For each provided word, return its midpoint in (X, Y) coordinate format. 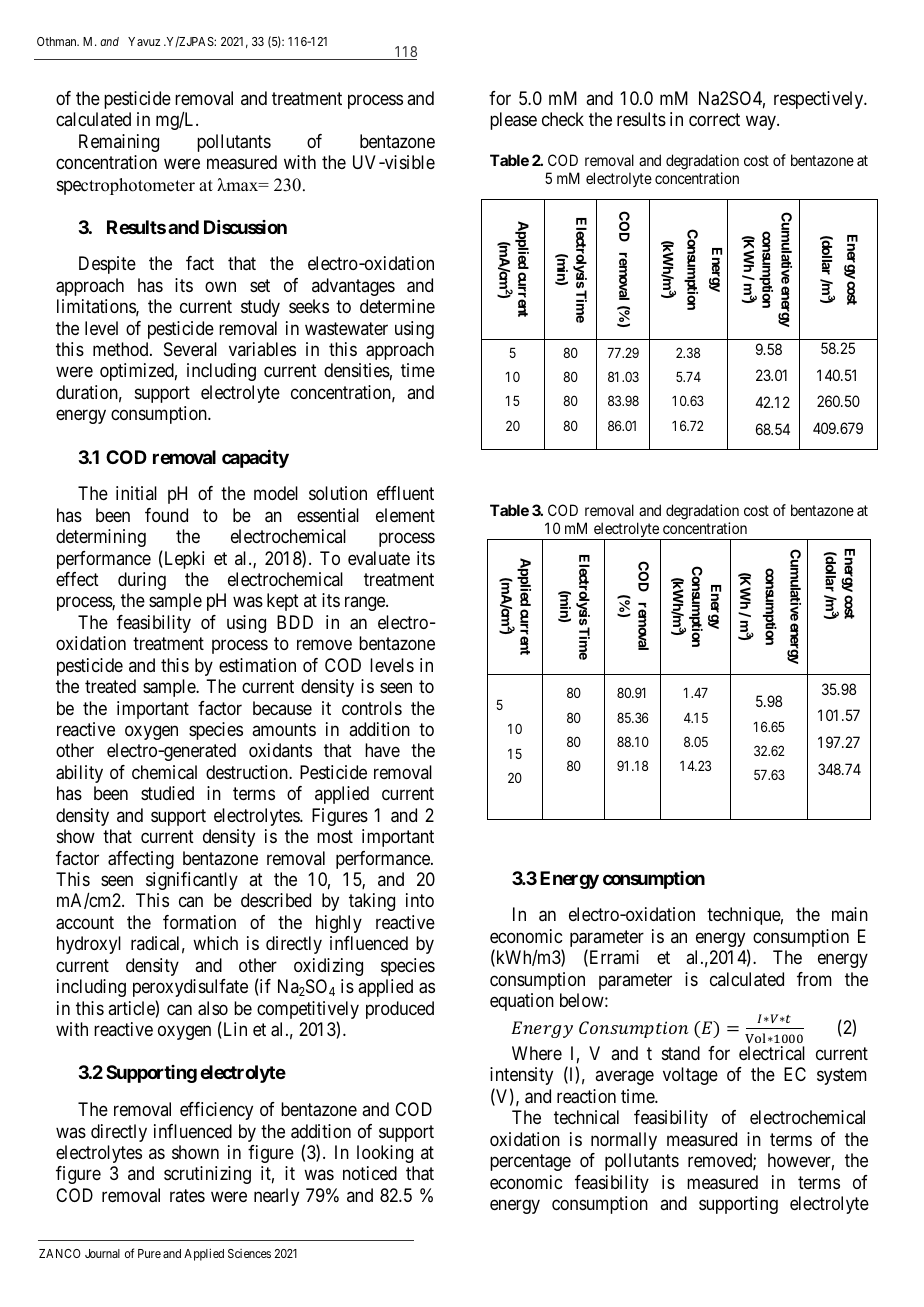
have (382, 750)
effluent (405, 493)
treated (110, 686)
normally (624, 1141)
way (762, 123)
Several (190, 349)
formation (199, 922)
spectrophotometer (126, 186)
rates (187, 1195)
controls (372, 708)
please (513, 121)
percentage (530, 1162)
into (420, 900)
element (405, 515)
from (814, 979)
